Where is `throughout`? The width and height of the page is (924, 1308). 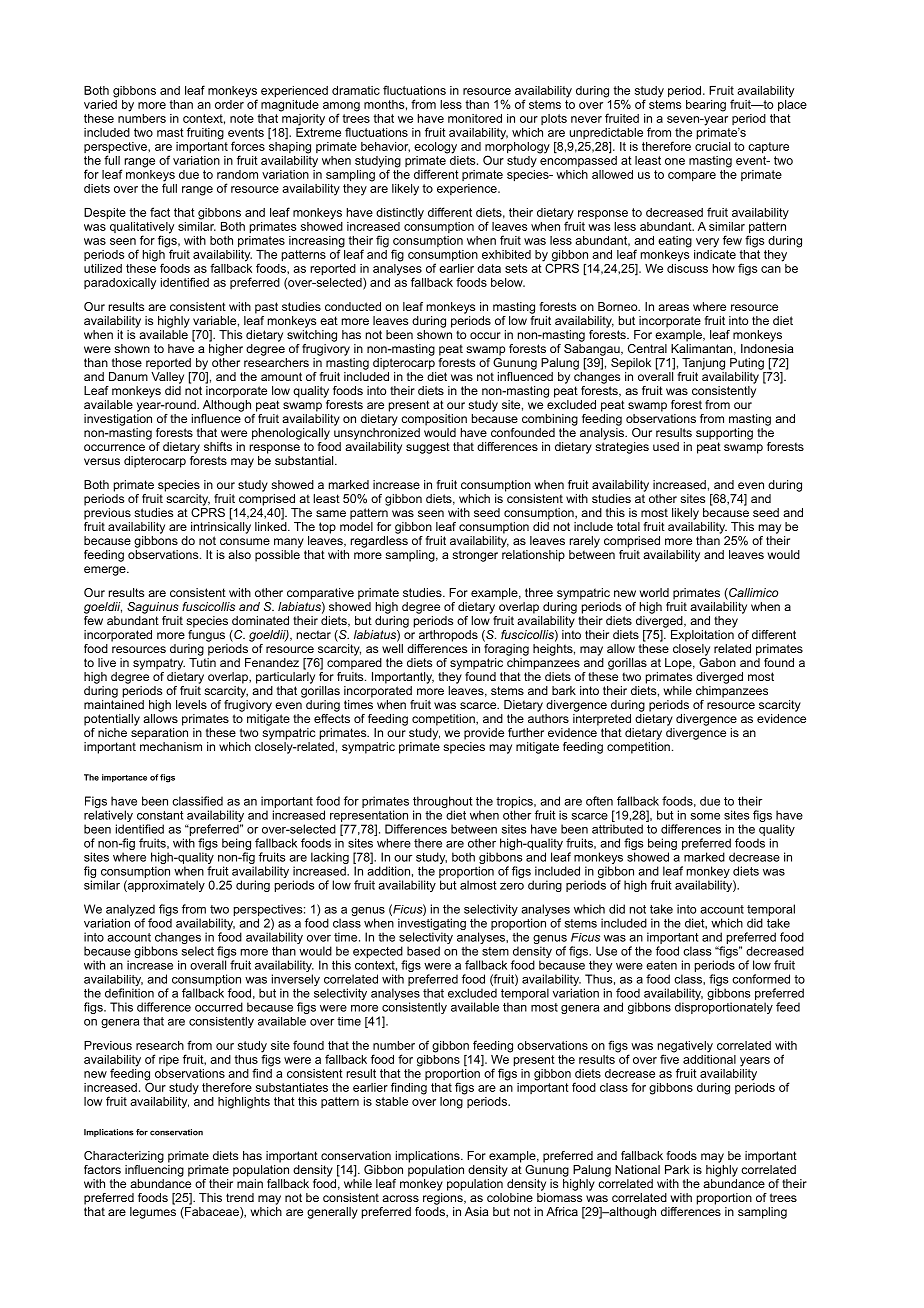 throughout is located at coordinates (442, 803).
